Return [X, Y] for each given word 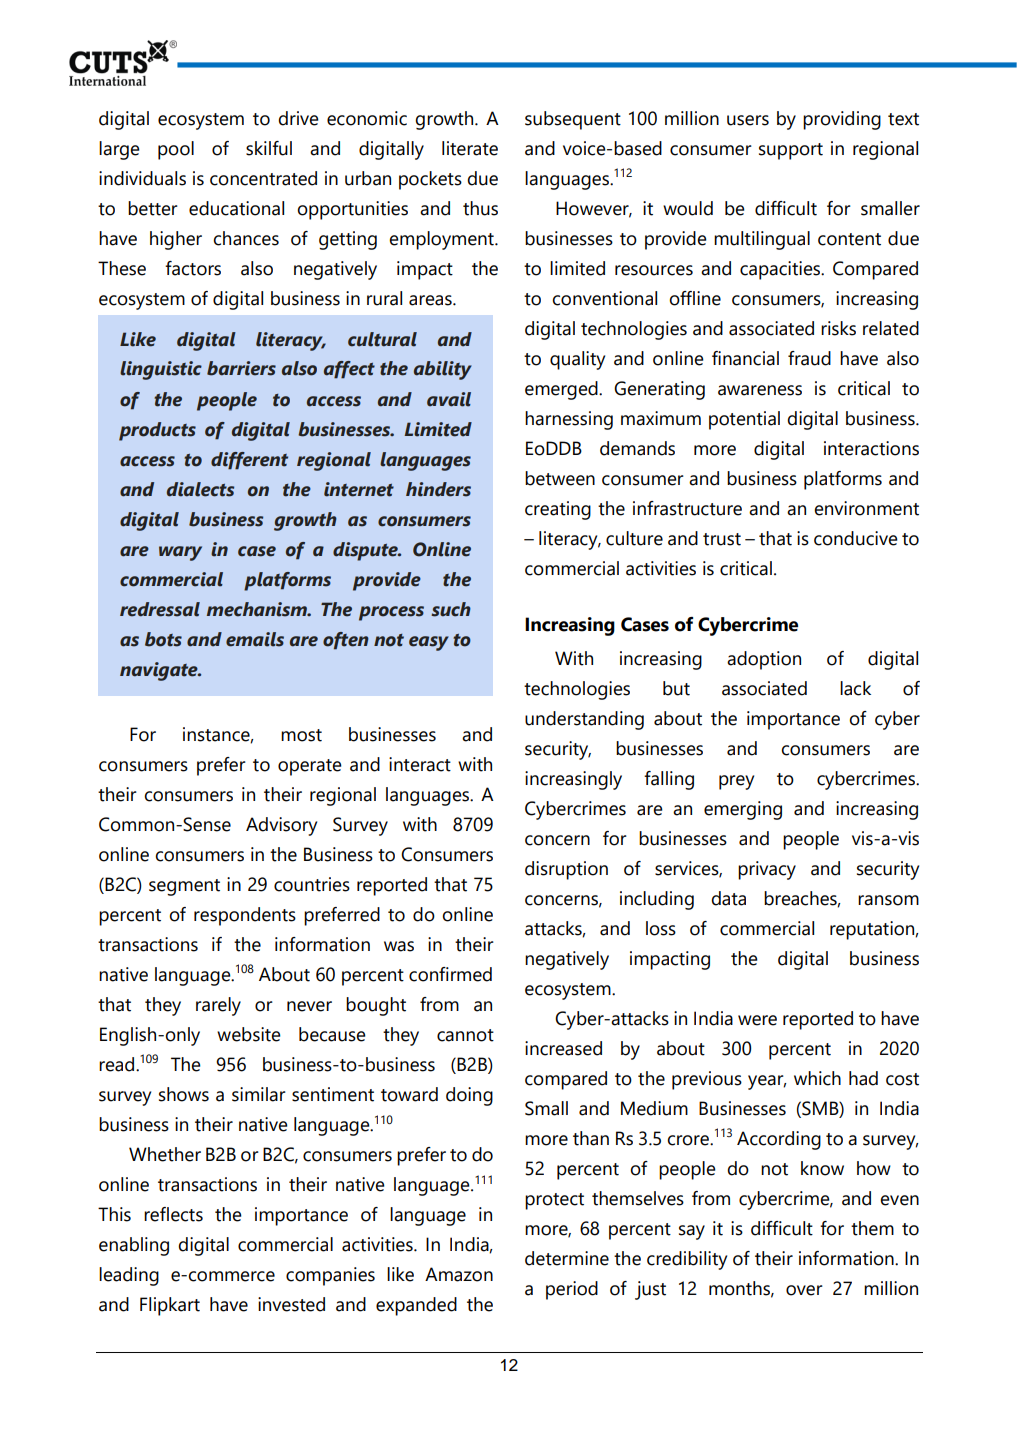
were [757, 1020]
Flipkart [170, 1306]
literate [470, 148]
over [804, 1290]
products [157, 431]
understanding [584, 720]
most [301, 735]
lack [855, 688]
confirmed [450, 974]
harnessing [569, 420]
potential [744, 420]
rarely [218, 1006]
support [791, 151]
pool [176, 150]
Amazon [459, 1274]
